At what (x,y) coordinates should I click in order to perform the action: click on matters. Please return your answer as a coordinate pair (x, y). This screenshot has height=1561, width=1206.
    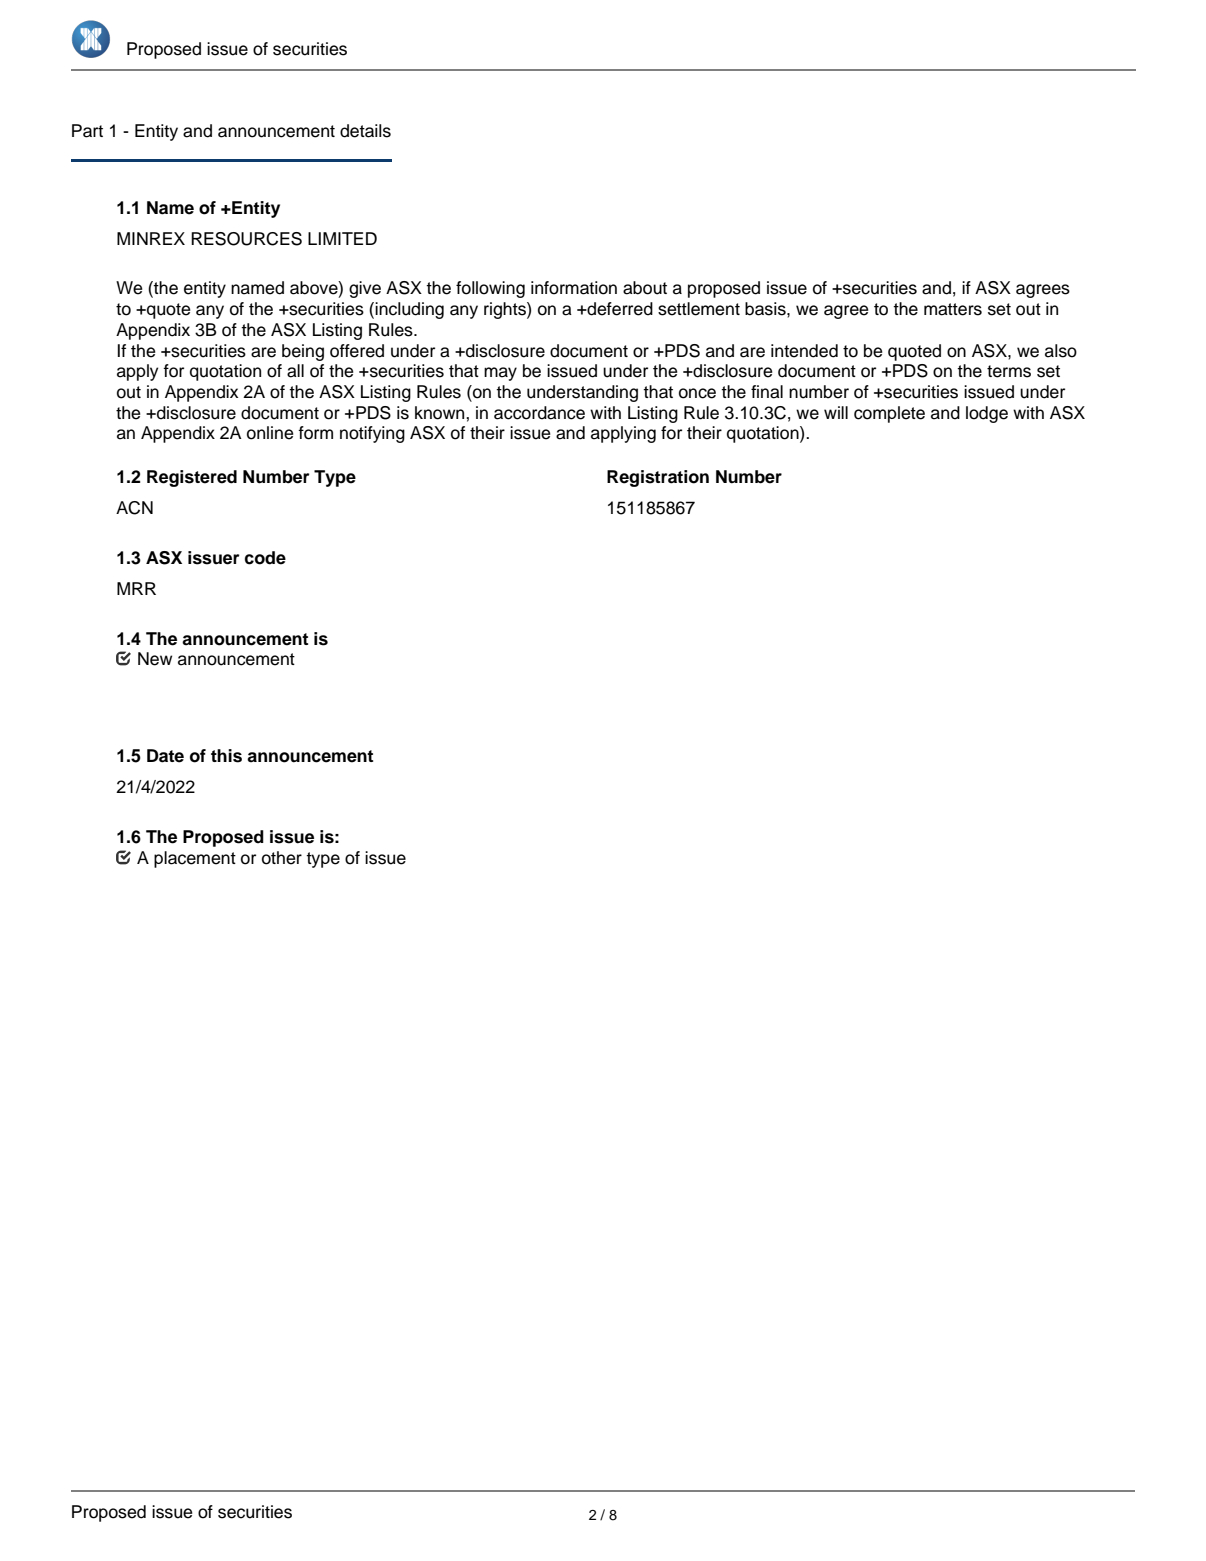
    Looking at the image, I should click on (953, 309).
